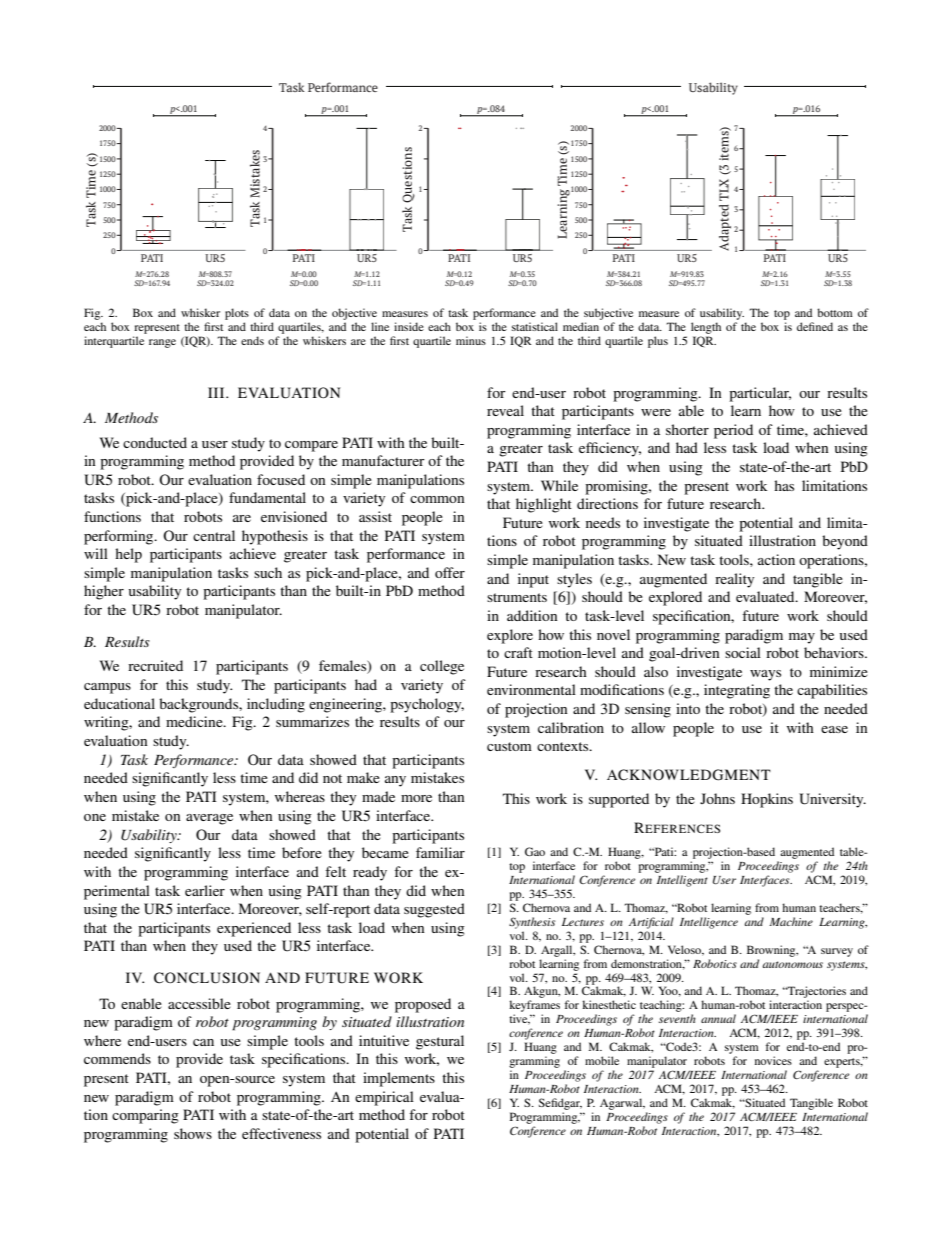 This screenshot has height=1233, width=952. Describe the element at coordinates (706, 328) in the screenshot. I see `length` at that location.
